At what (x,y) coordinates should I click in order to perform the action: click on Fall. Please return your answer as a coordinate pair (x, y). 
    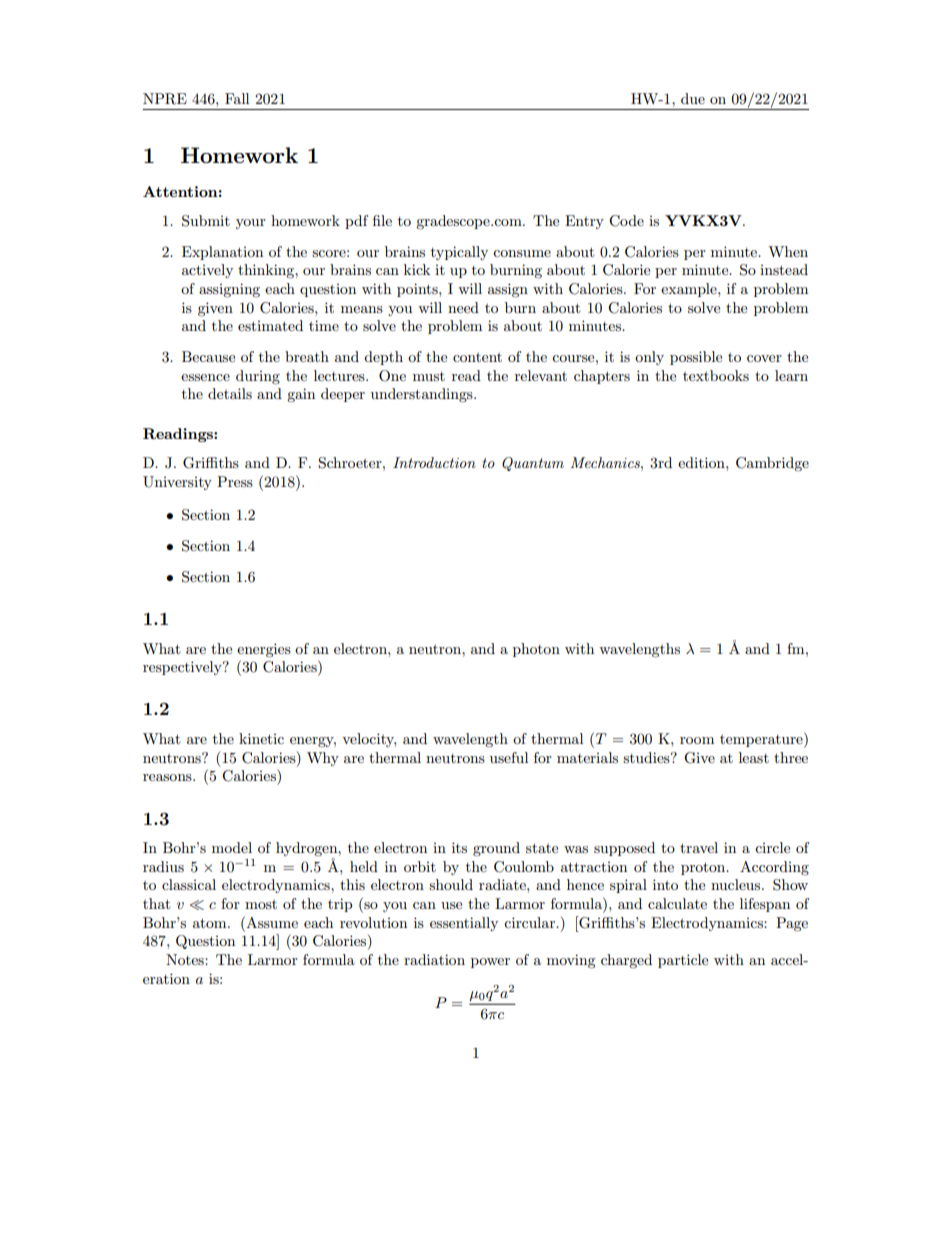
    Looking at the image, I should click on (237, 98).
